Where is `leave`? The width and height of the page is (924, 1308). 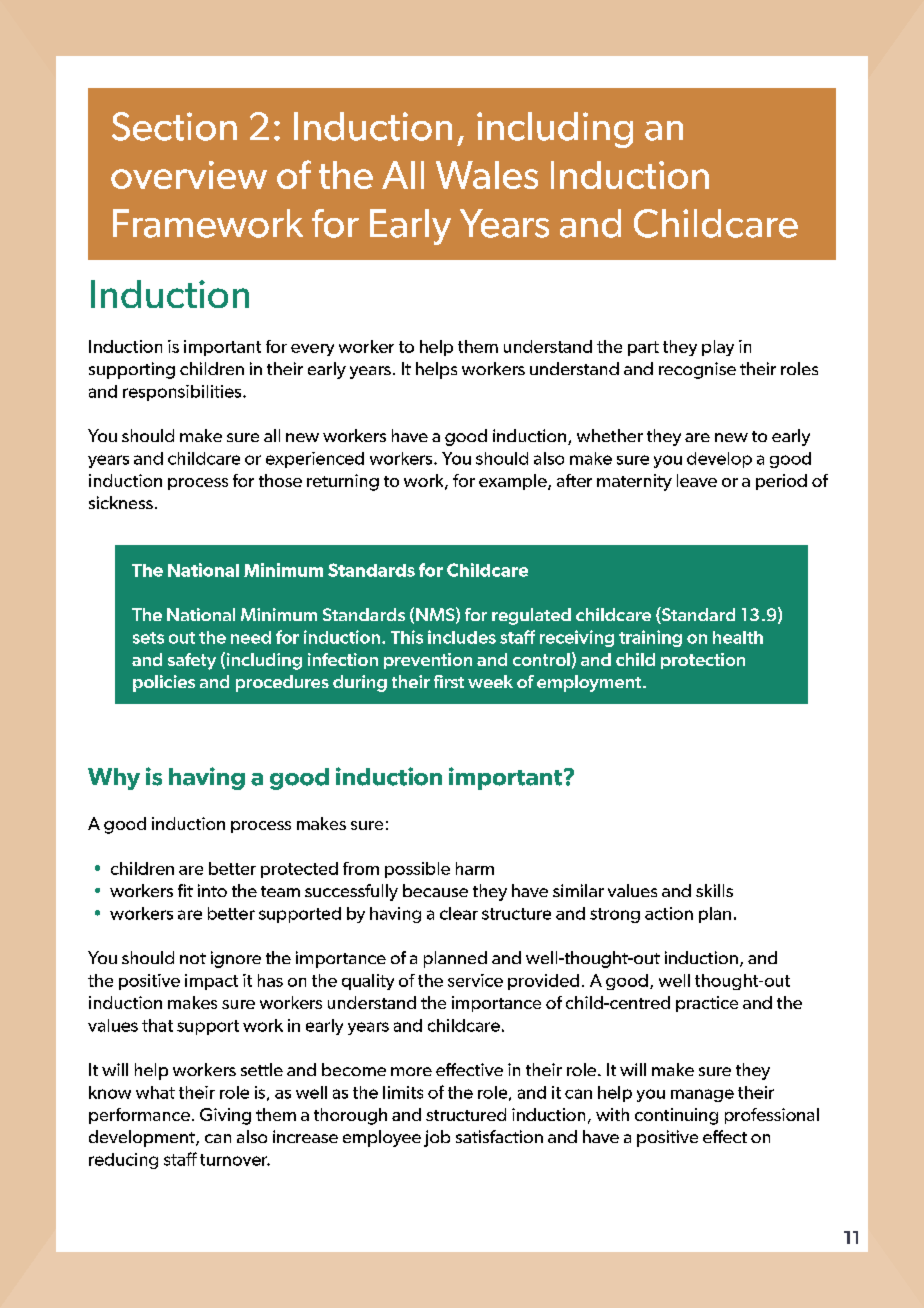
leave is located at coordinates (697, 480).
